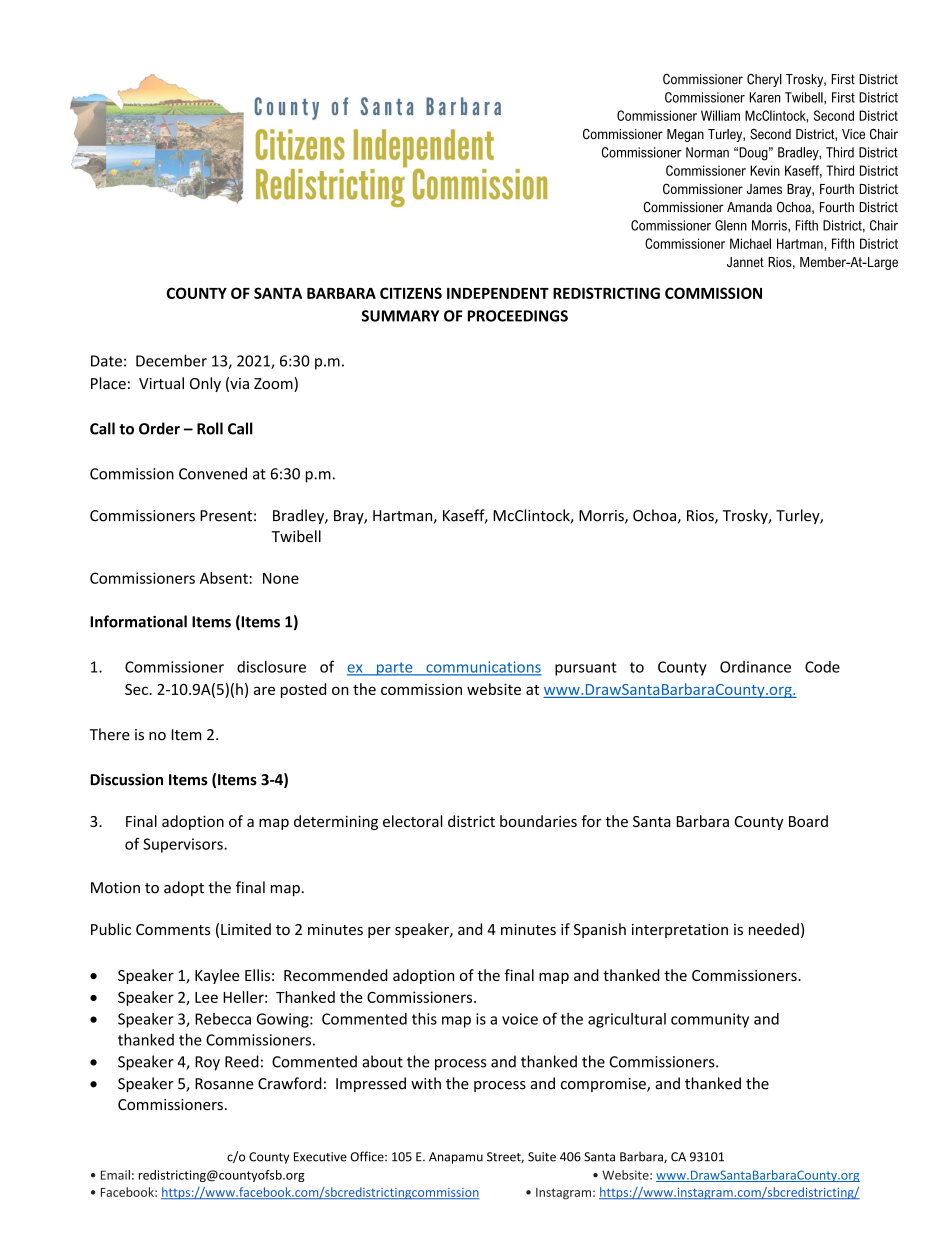 This image has width=952, height=1233. What do you see at coordinates (518, 316) in the image?
I see `PROCEEDINGS` at bounding box center [518, 316].
